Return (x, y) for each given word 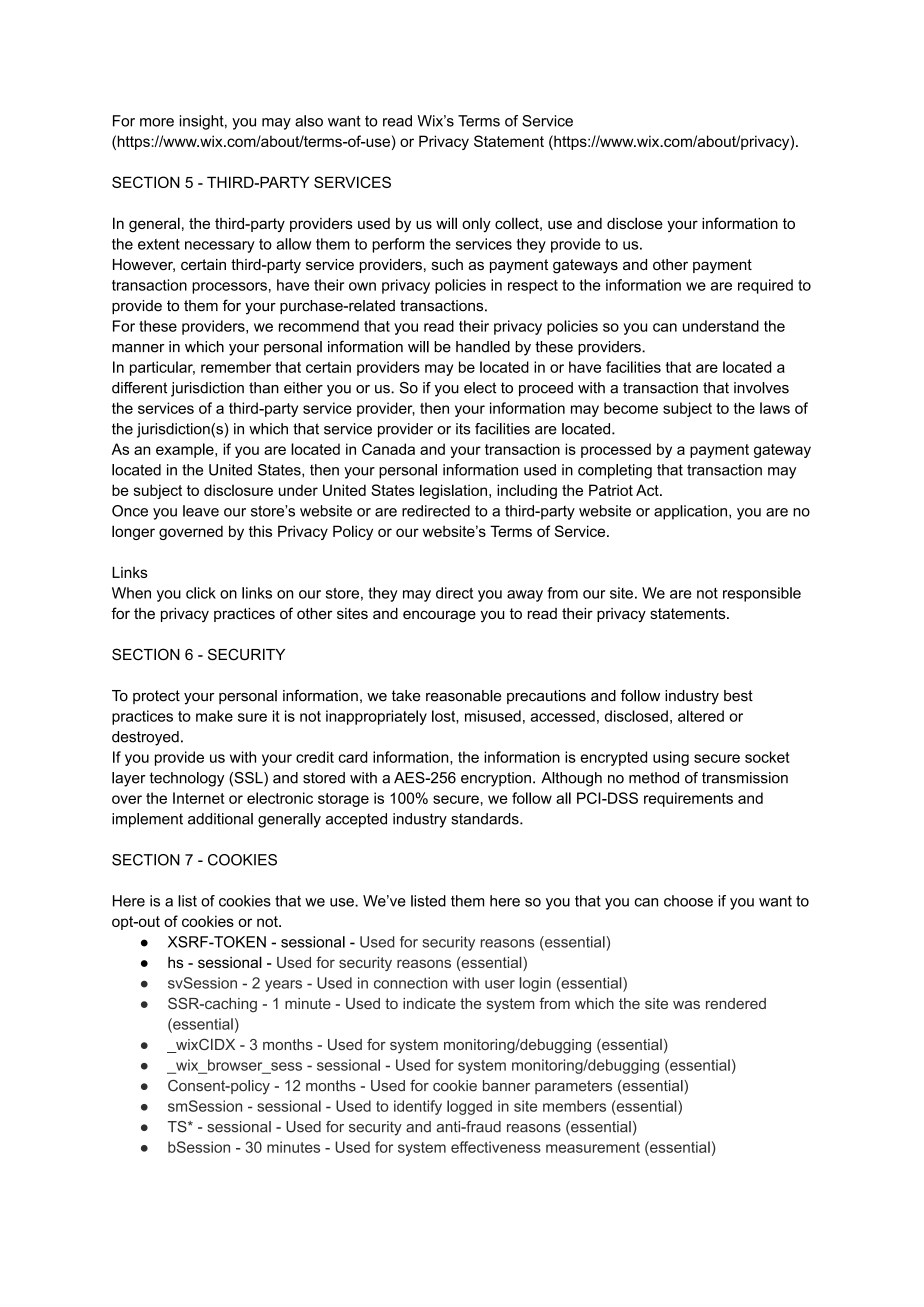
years (283, 986)
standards (486, 819)
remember (236, 367)
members (574, 1106)
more (157, 122)
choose (688, 901)
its (463, 429)
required (765, 286)
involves (761, 388)
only (476, 225)
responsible (762, 594)
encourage (439, 616)
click (201, 593)
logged (469, 1107)
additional (220, 819)
